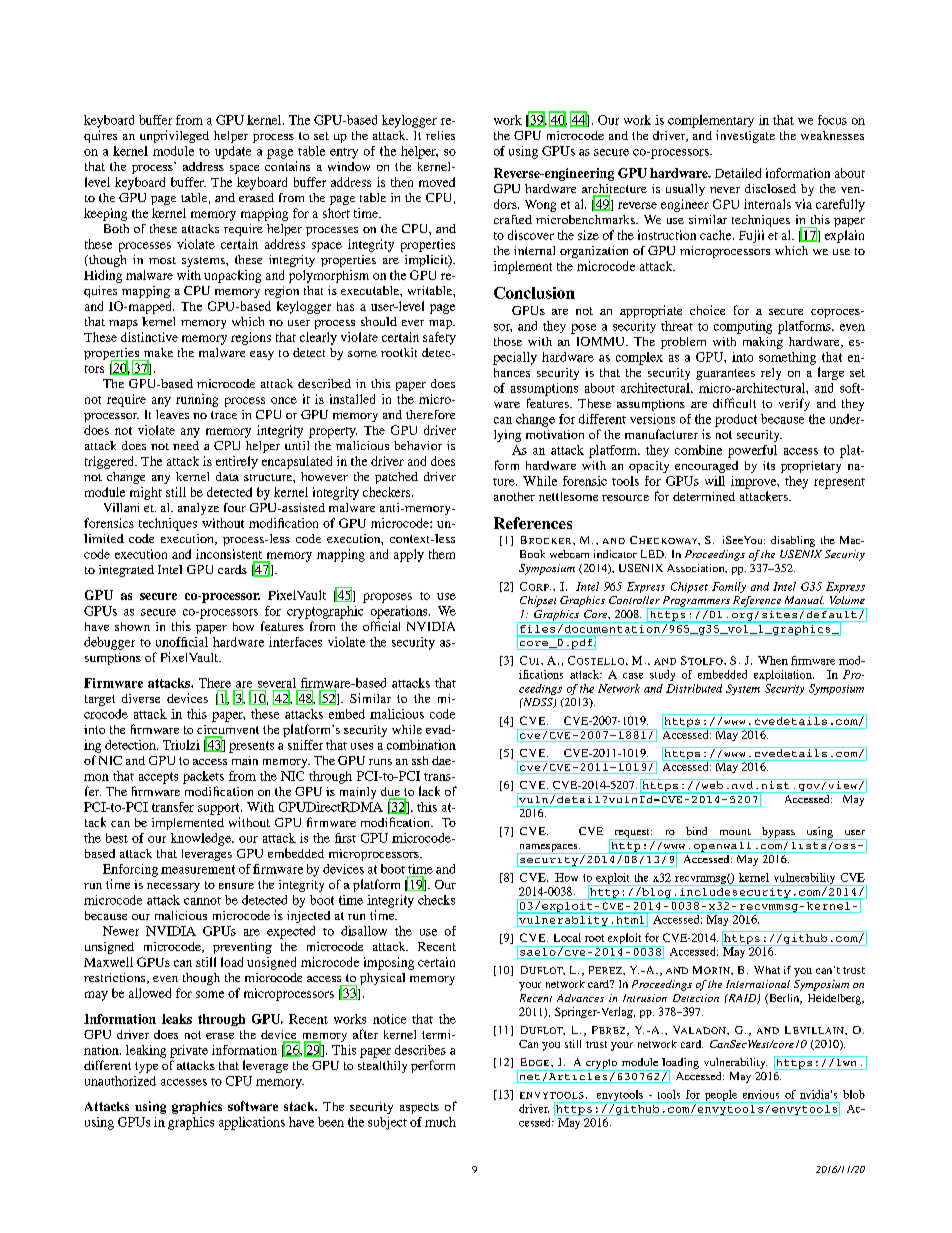 This image has height=1233, width=952. Describe the element at coordinates (745, 136) in the image. I see `investigate` at that location.
